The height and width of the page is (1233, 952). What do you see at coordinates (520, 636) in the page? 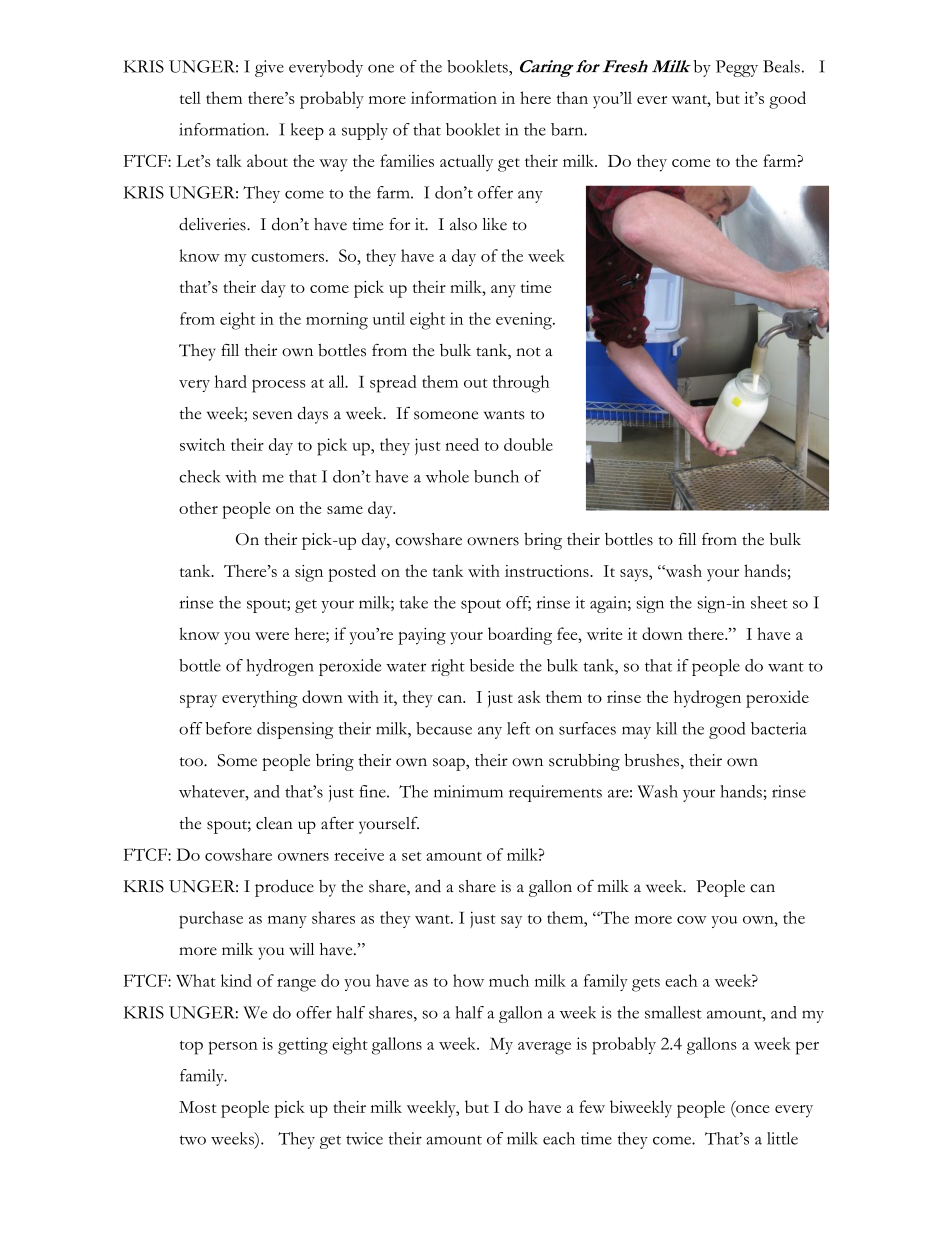
I see `boarding` at bounding box center [520, 636].
